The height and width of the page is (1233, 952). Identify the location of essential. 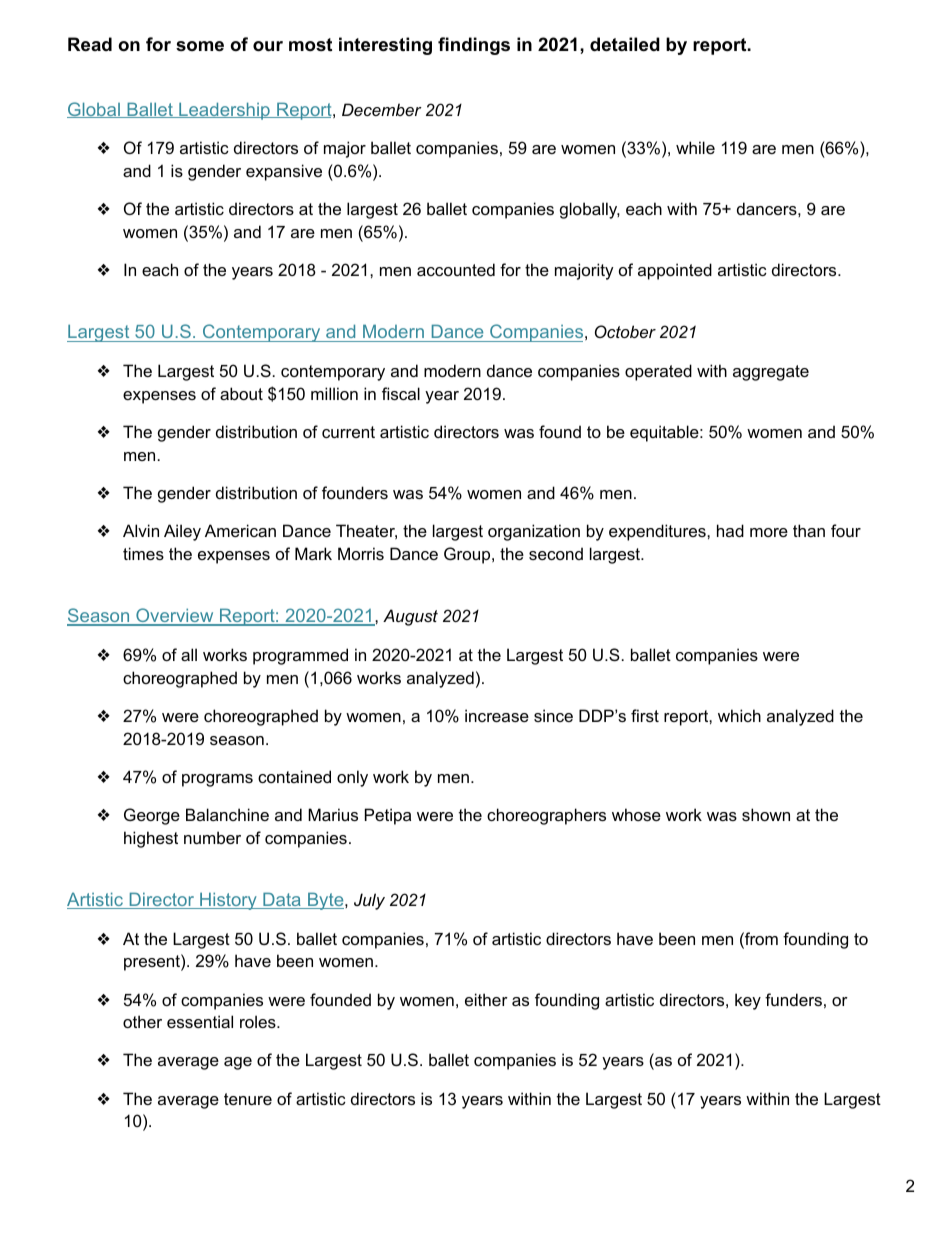
(200, 1021).
